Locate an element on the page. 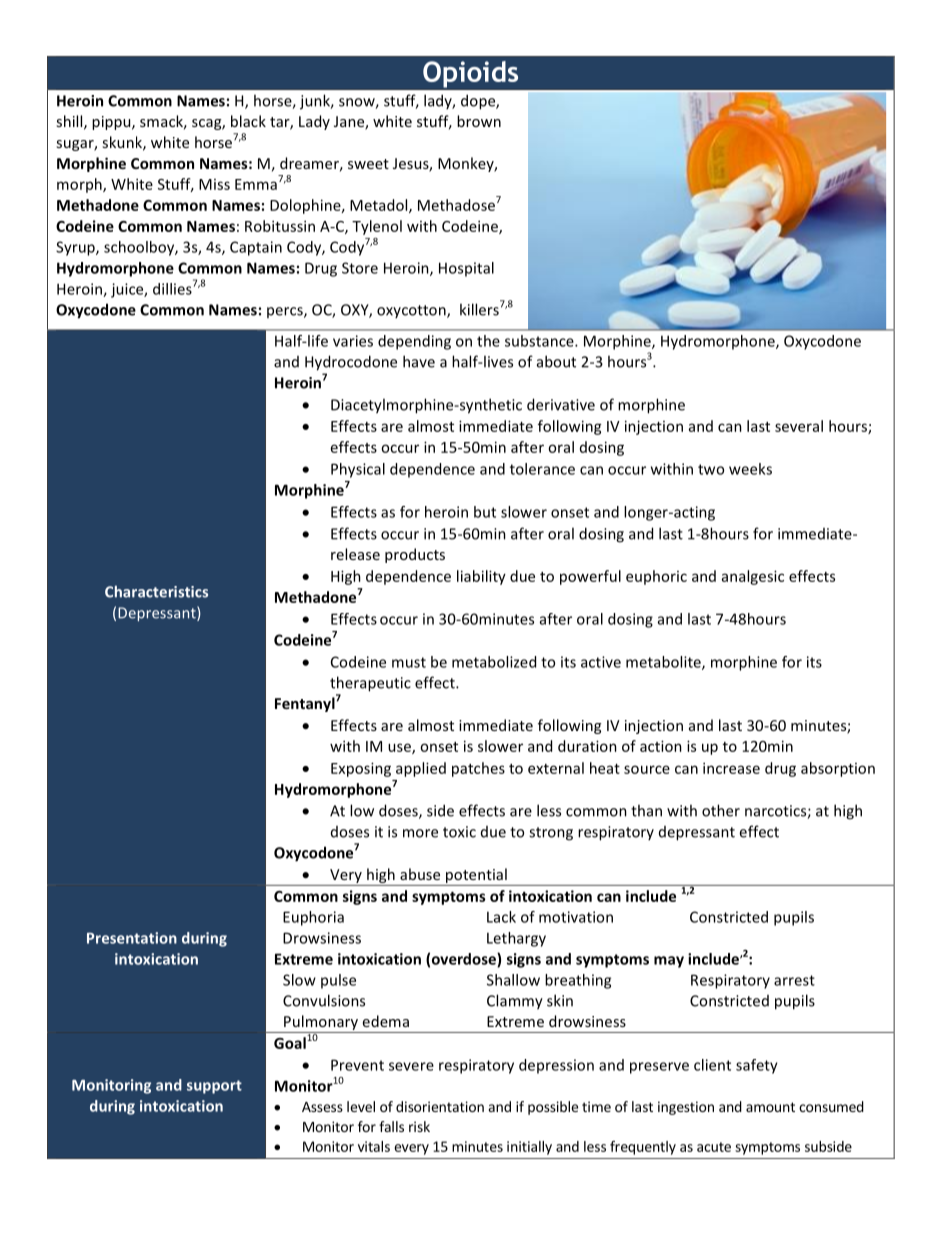 This page has height=1233, width=952. brown is located at coordinates (479, 121).
